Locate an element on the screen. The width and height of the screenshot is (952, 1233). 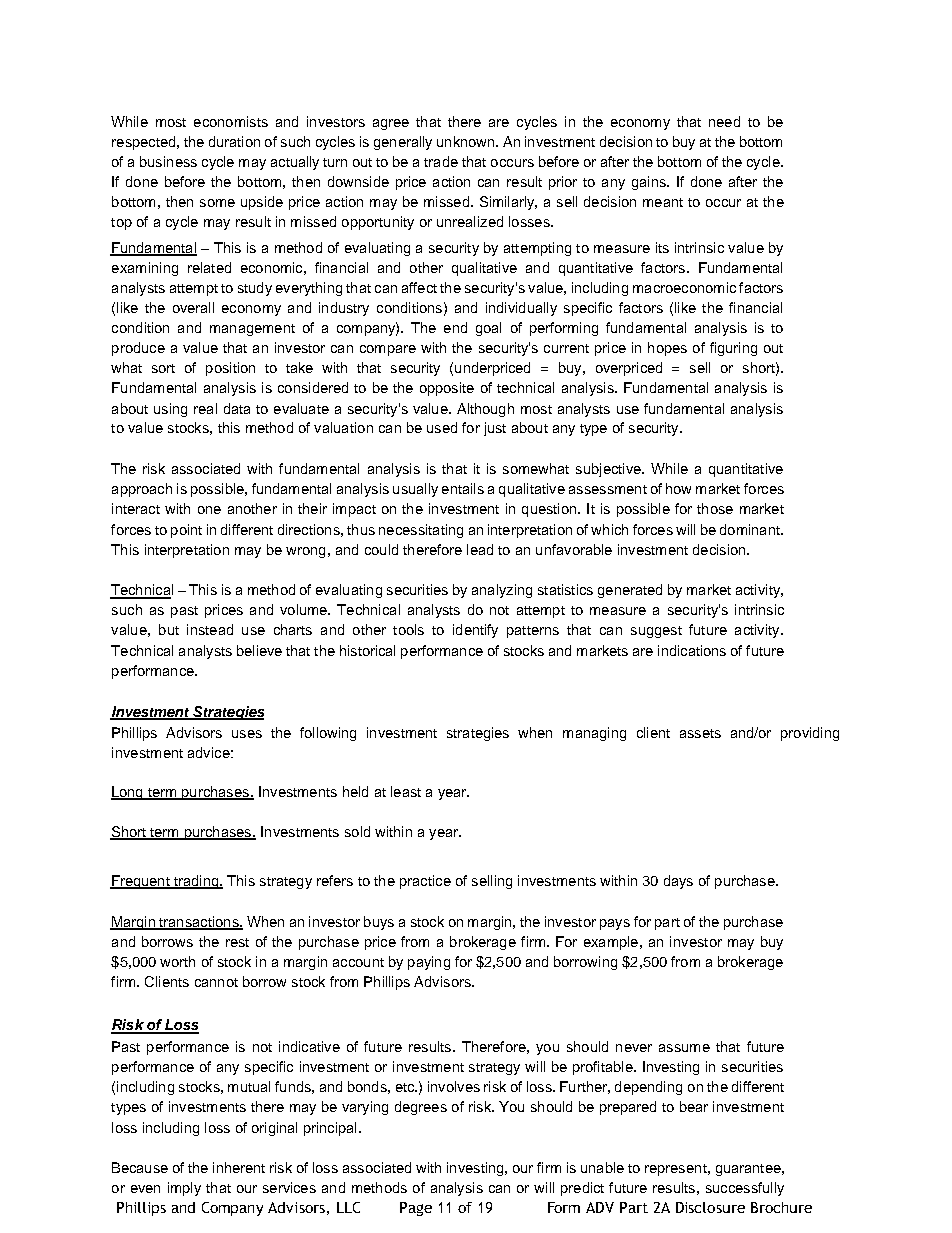
point is located at coordinates (186, 531).
